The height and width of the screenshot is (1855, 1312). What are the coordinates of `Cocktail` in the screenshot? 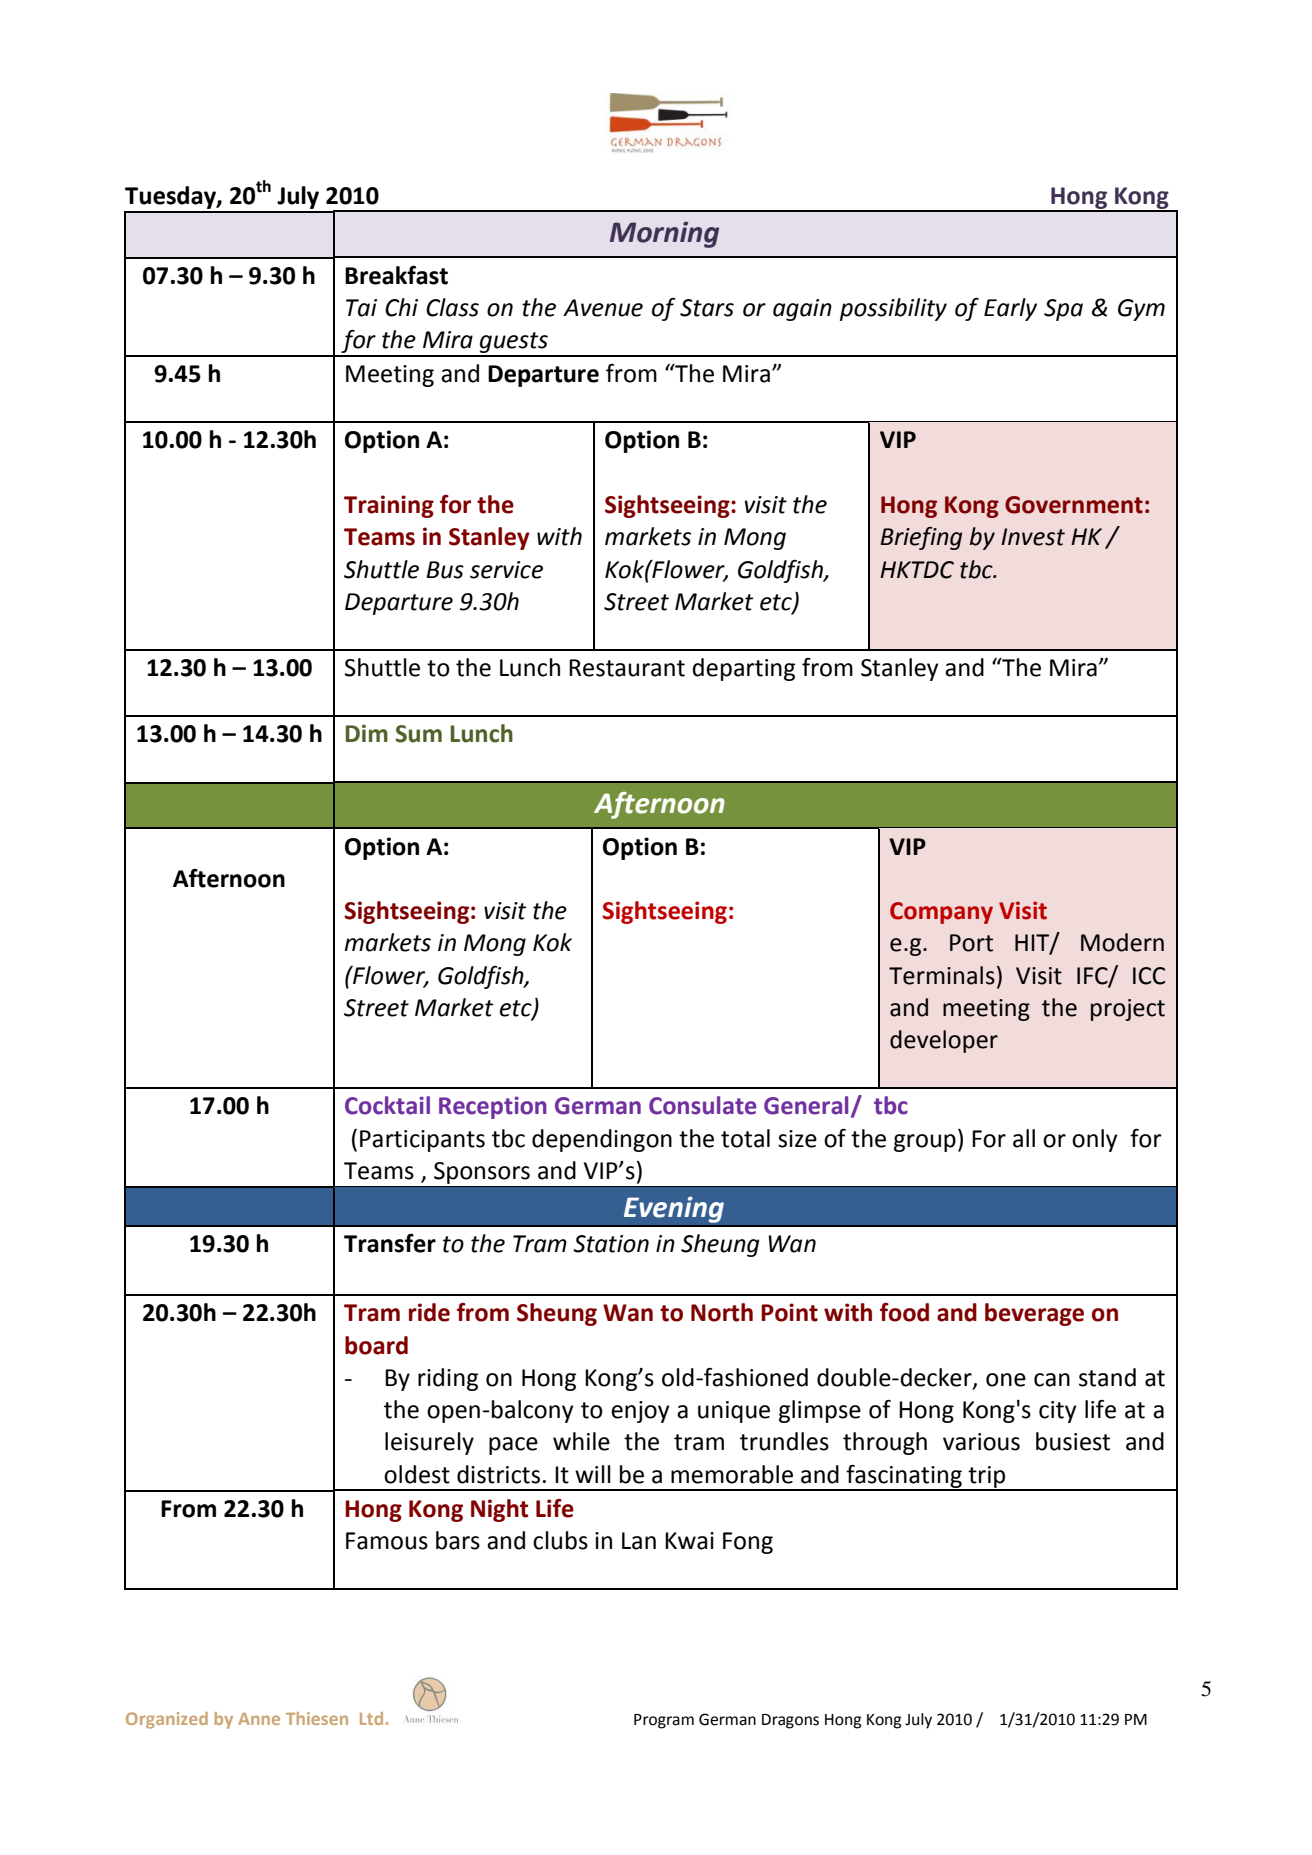 It's located at (387, 1105).
